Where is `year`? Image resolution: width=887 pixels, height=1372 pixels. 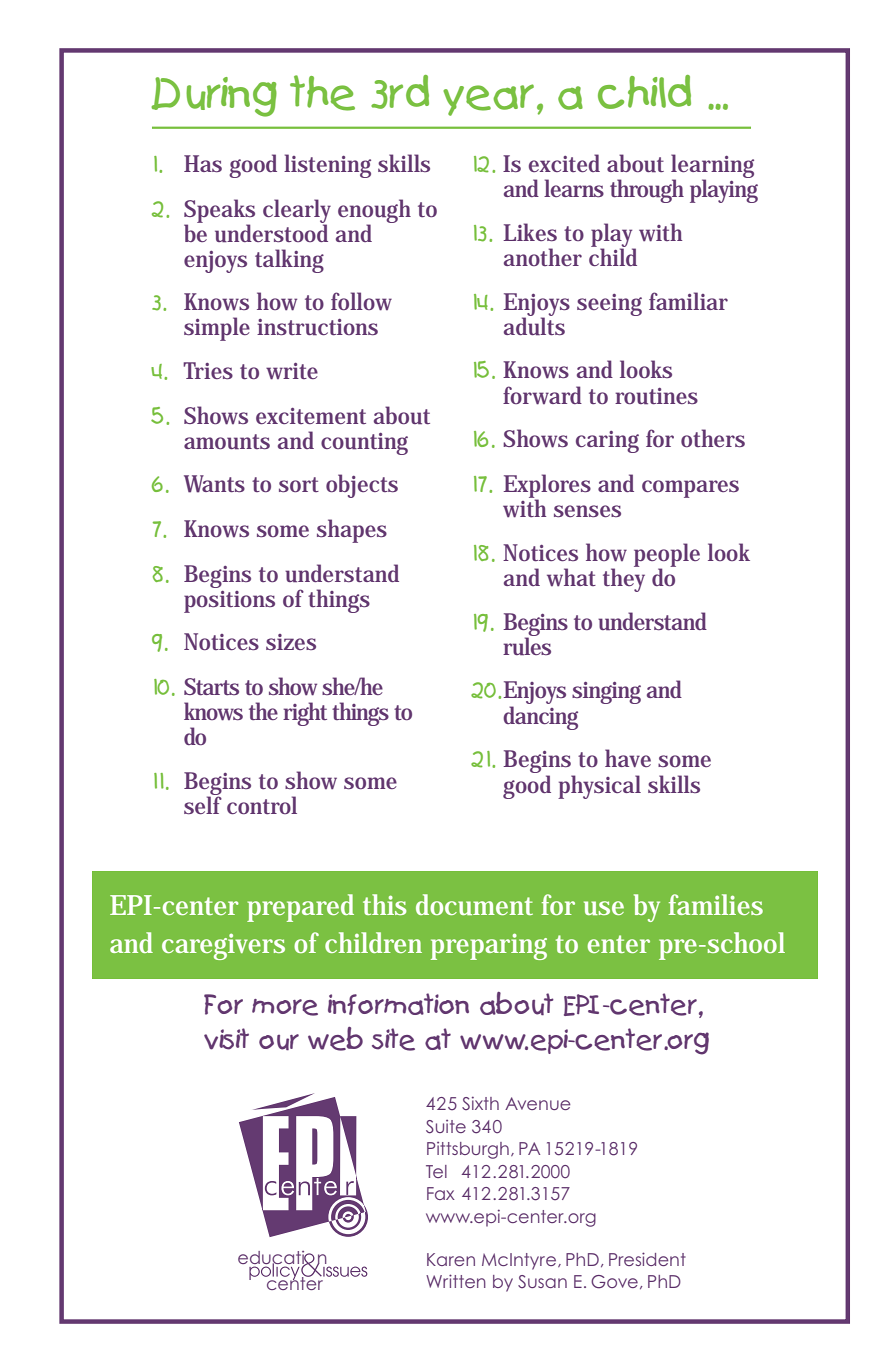
year is located at coordinates (488, 100).
